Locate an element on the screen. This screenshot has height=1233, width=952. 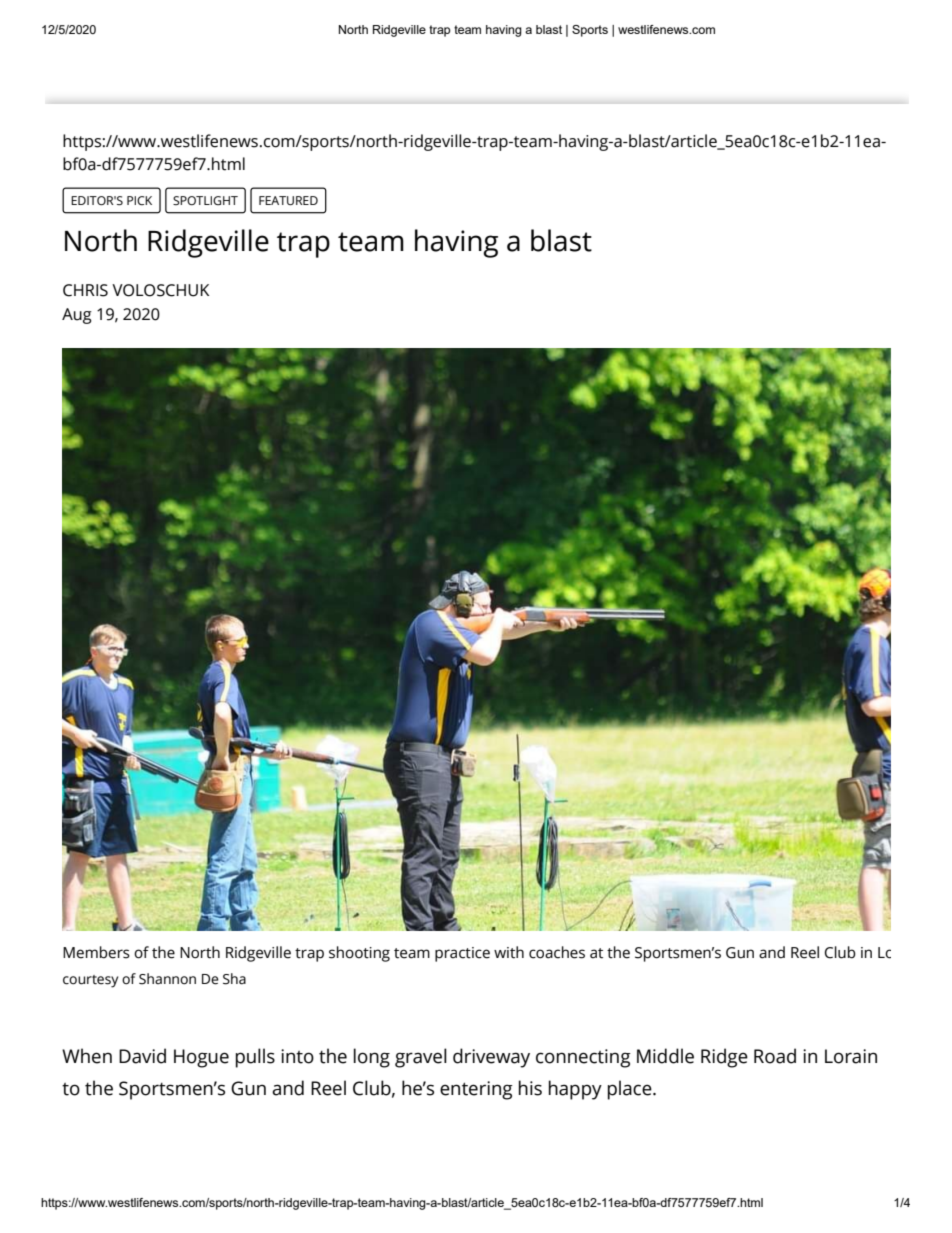
SPOTLIGHT is located at coordinates (205, 200).
